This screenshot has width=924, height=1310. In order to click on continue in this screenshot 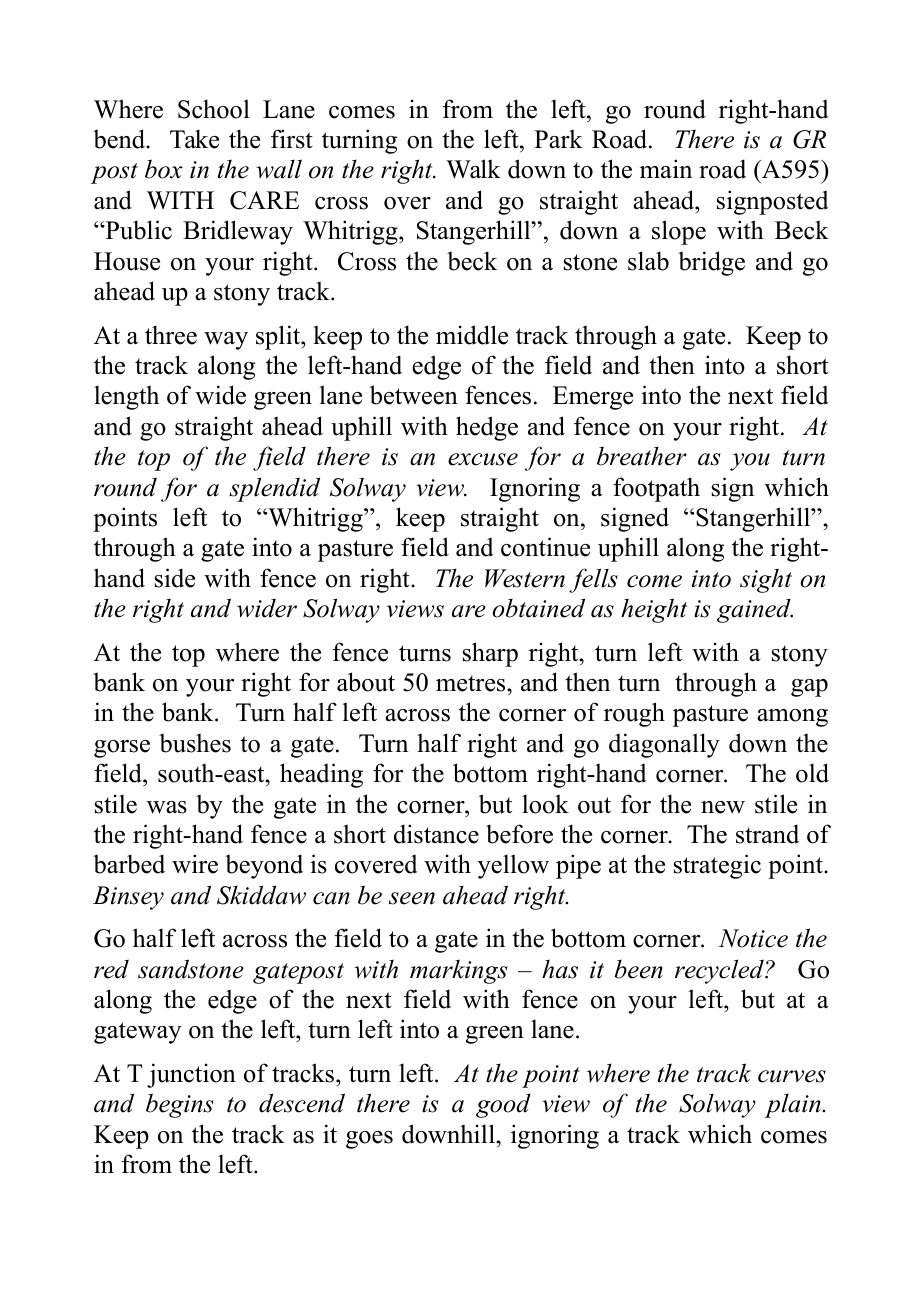, I will do `click(545, 547)`.
